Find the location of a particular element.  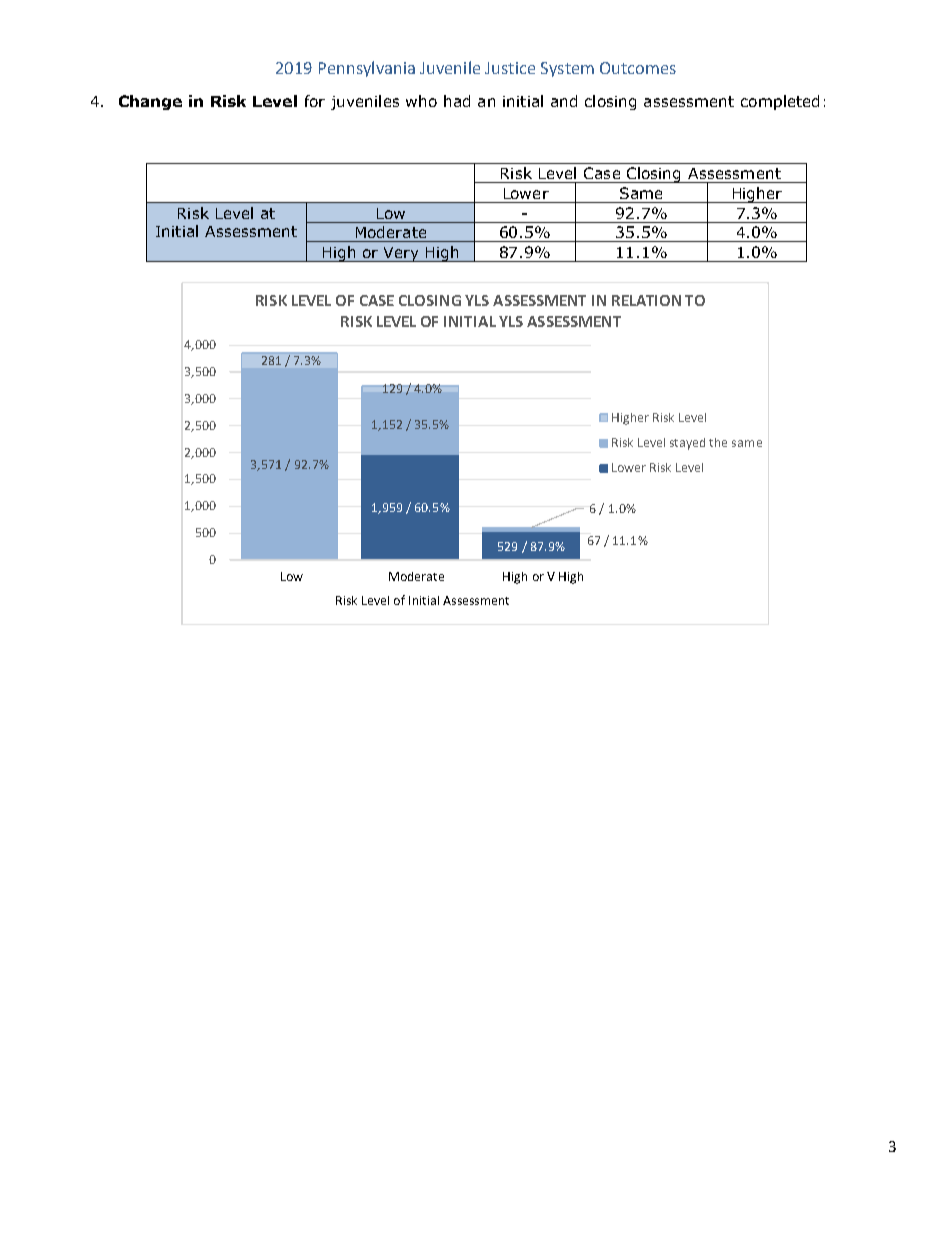

for is located at coordinates (315, 101).
